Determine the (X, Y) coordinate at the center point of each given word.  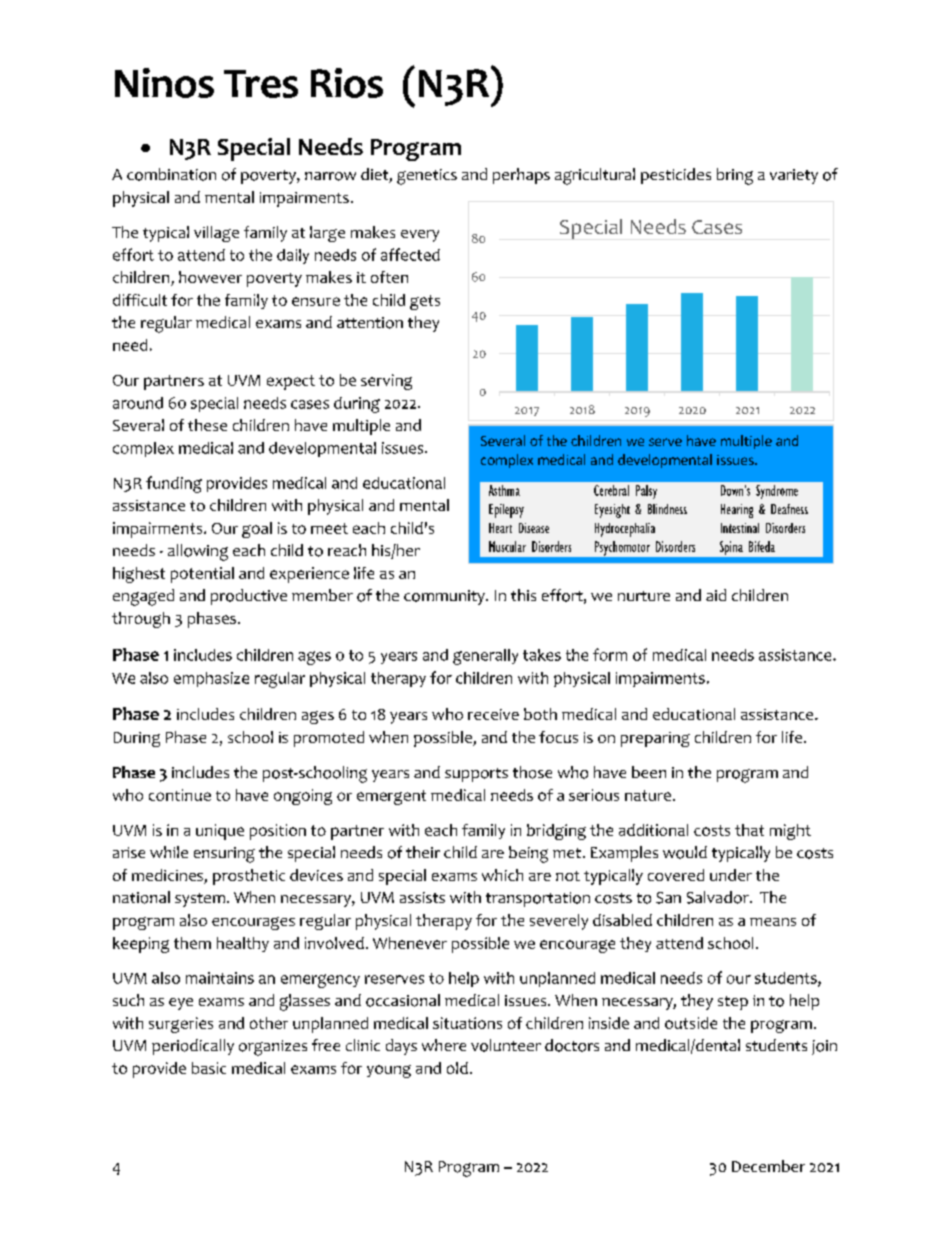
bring (735, 176)
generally (485, 657)
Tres (261, 84)
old (457, 1068)
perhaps (521, 176)
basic (209, 1068)
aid (716, 595)
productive (249, 597)
